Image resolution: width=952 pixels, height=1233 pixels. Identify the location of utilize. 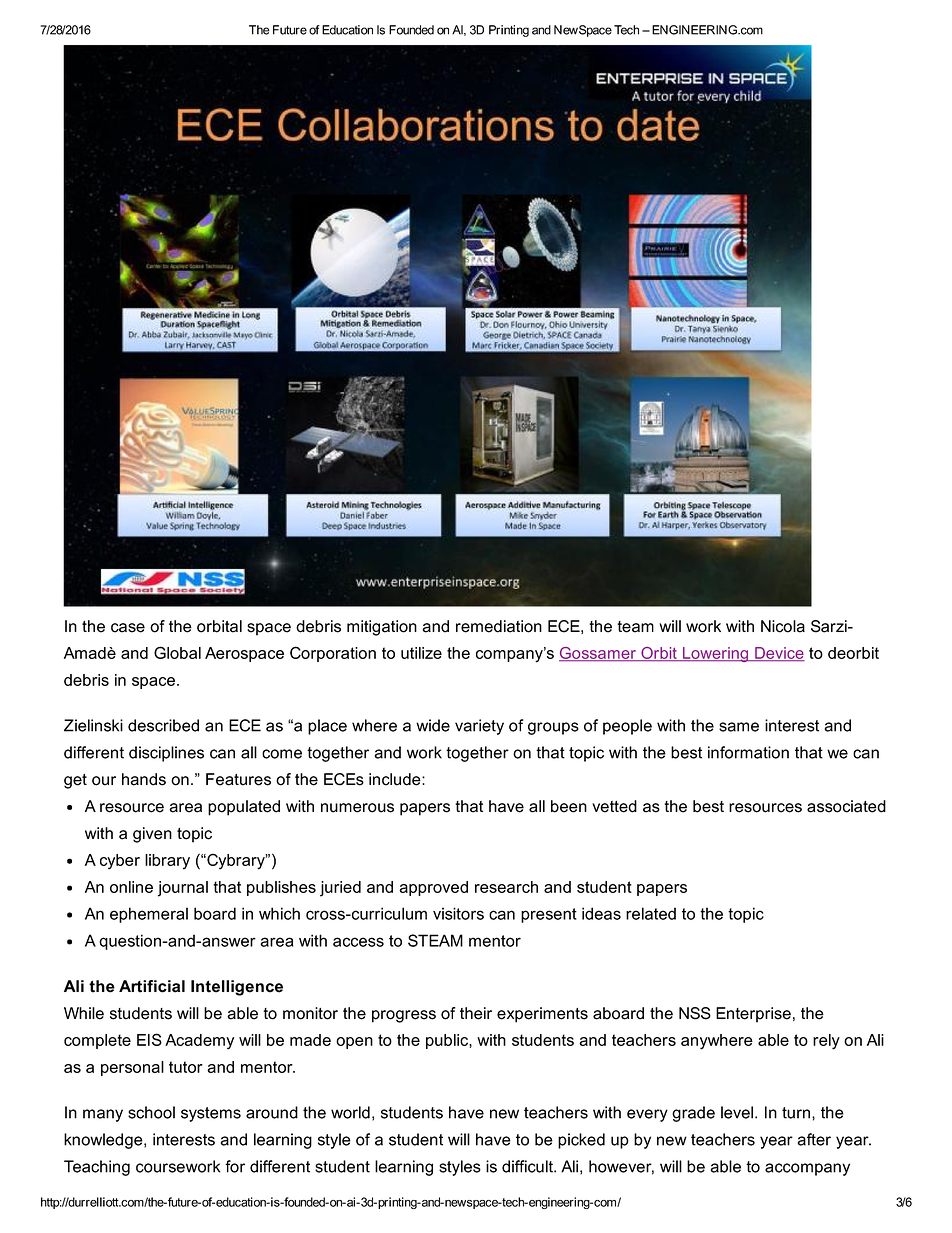
(421, 653).
